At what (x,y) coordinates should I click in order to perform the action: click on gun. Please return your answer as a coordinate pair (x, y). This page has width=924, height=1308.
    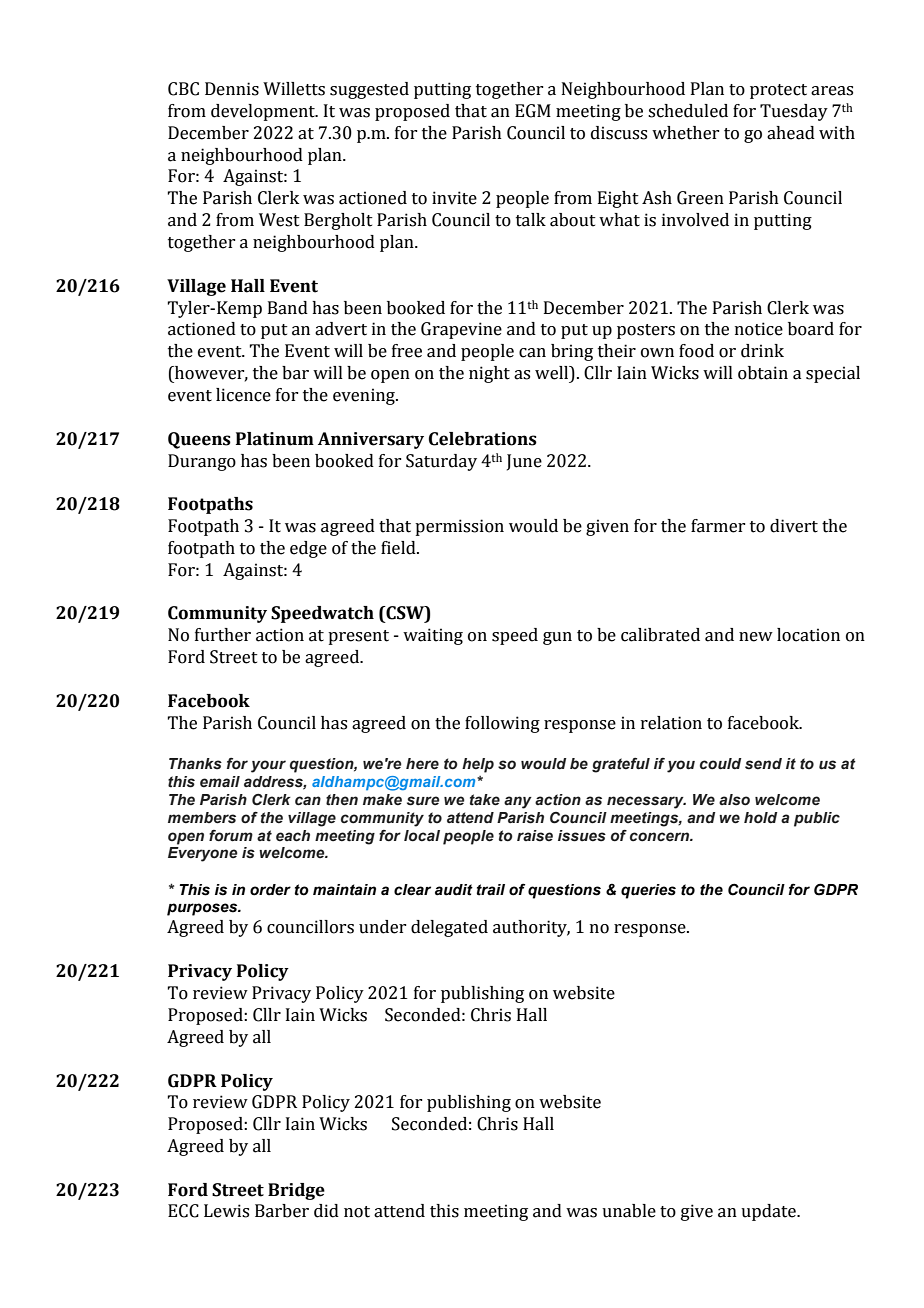
    Looking at the image, I should click on (557, 638).
